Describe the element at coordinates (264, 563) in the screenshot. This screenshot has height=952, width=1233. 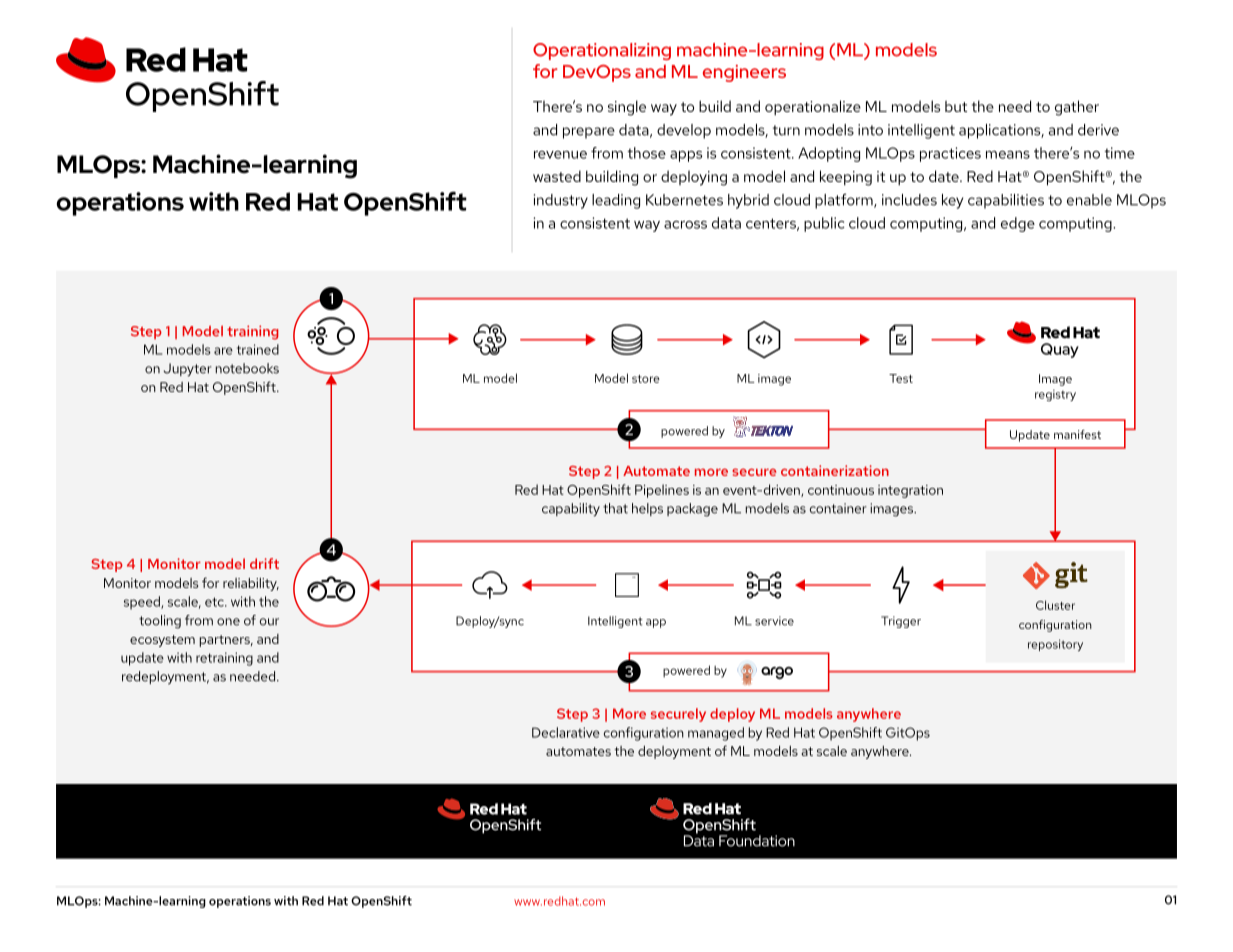
I see `drift` at that location.
